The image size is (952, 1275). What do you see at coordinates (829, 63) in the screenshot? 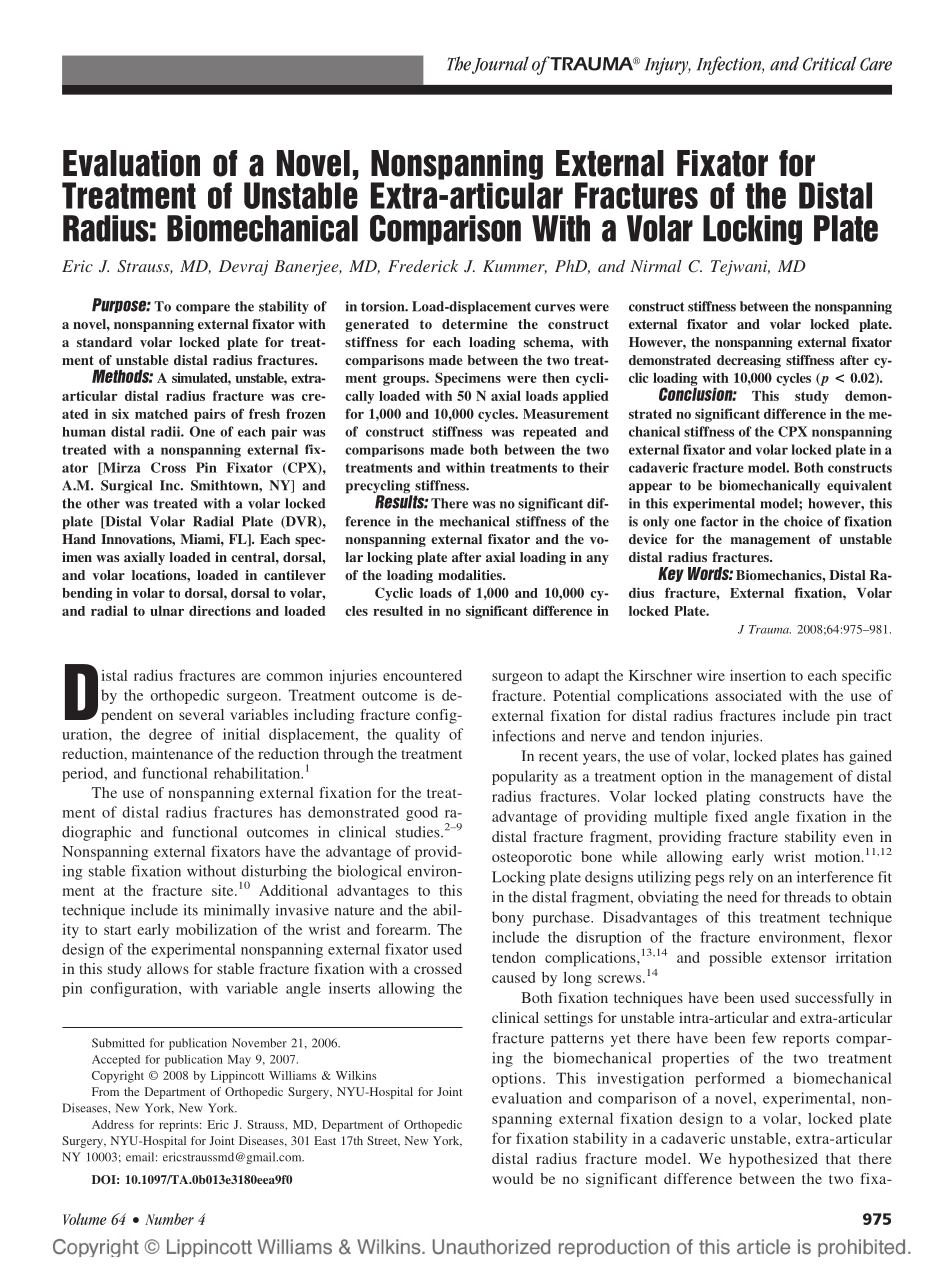
I see `Critical` at bounding box center [829, 63].
